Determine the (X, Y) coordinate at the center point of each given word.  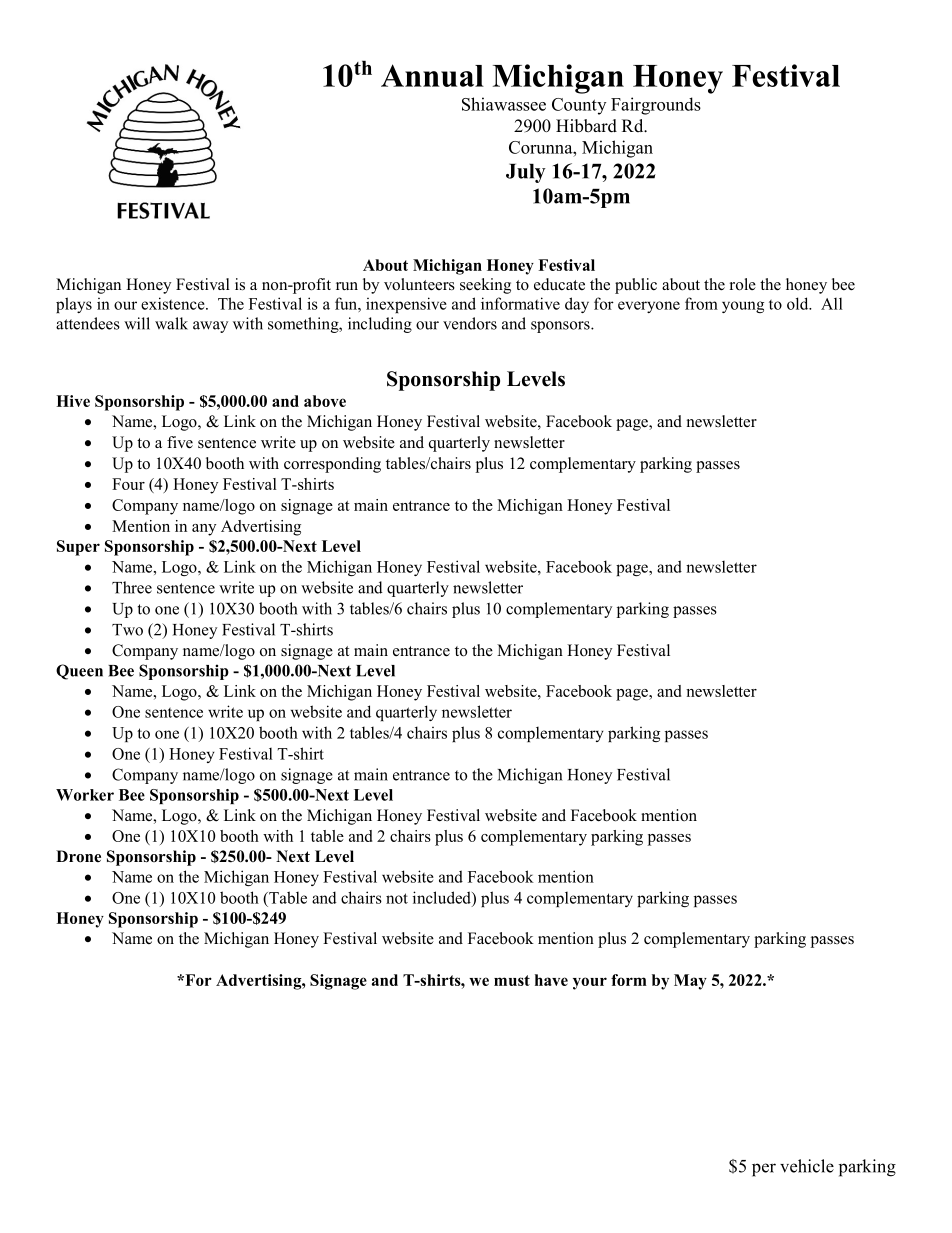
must (512, 980)
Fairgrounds (656, 106)
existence (174, 303)
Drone (78, 856)
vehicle (807, 1166)
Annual (432, 75)
